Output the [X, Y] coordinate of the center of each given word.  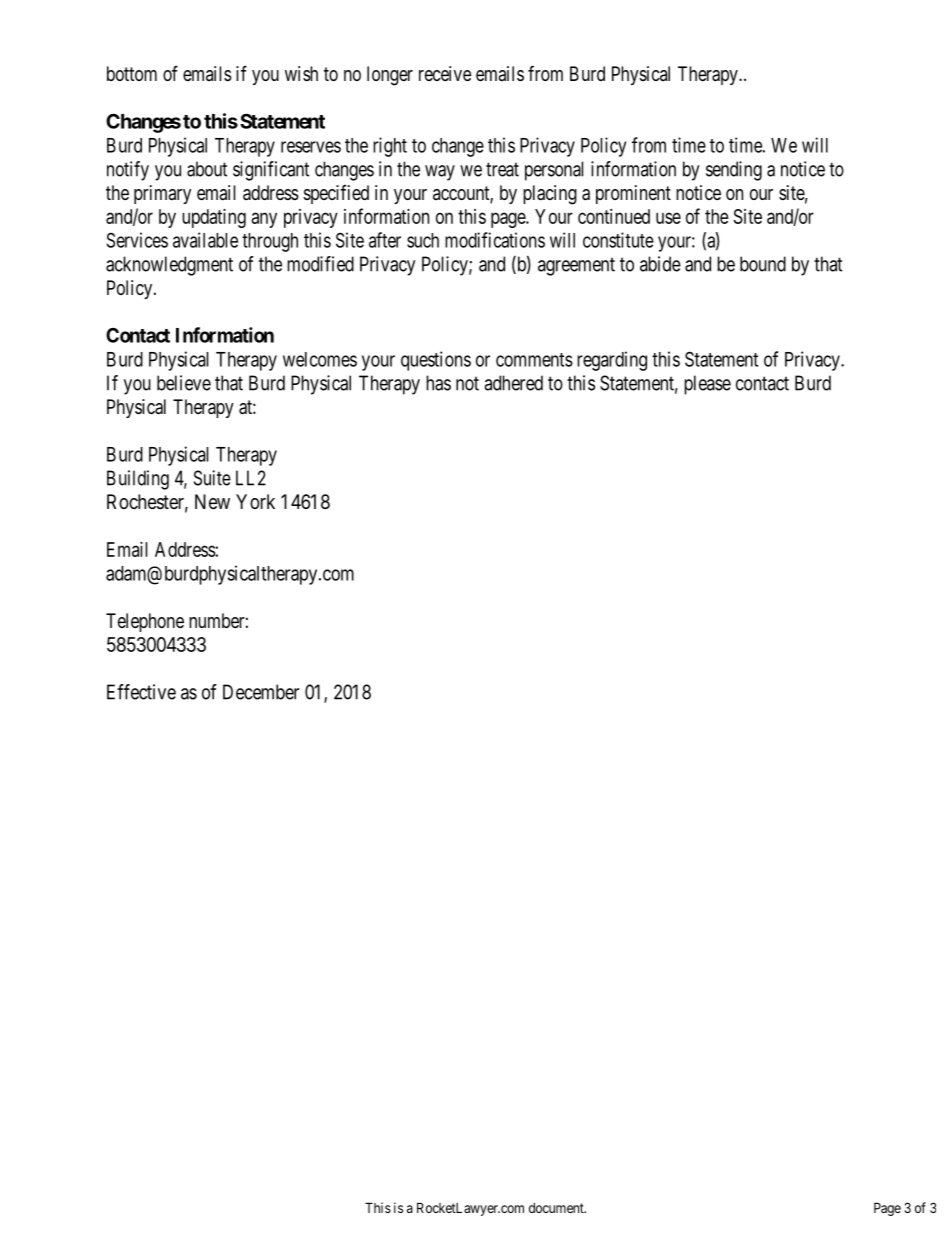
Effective [141, 692]
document [557, 1208]
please [707, 385]
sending [734, 171]
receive [445, 73]
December [261, 692]
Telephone [145, 622]
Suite [212, 478]
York [255, 501]
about [207, 169]
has [438, 383]
